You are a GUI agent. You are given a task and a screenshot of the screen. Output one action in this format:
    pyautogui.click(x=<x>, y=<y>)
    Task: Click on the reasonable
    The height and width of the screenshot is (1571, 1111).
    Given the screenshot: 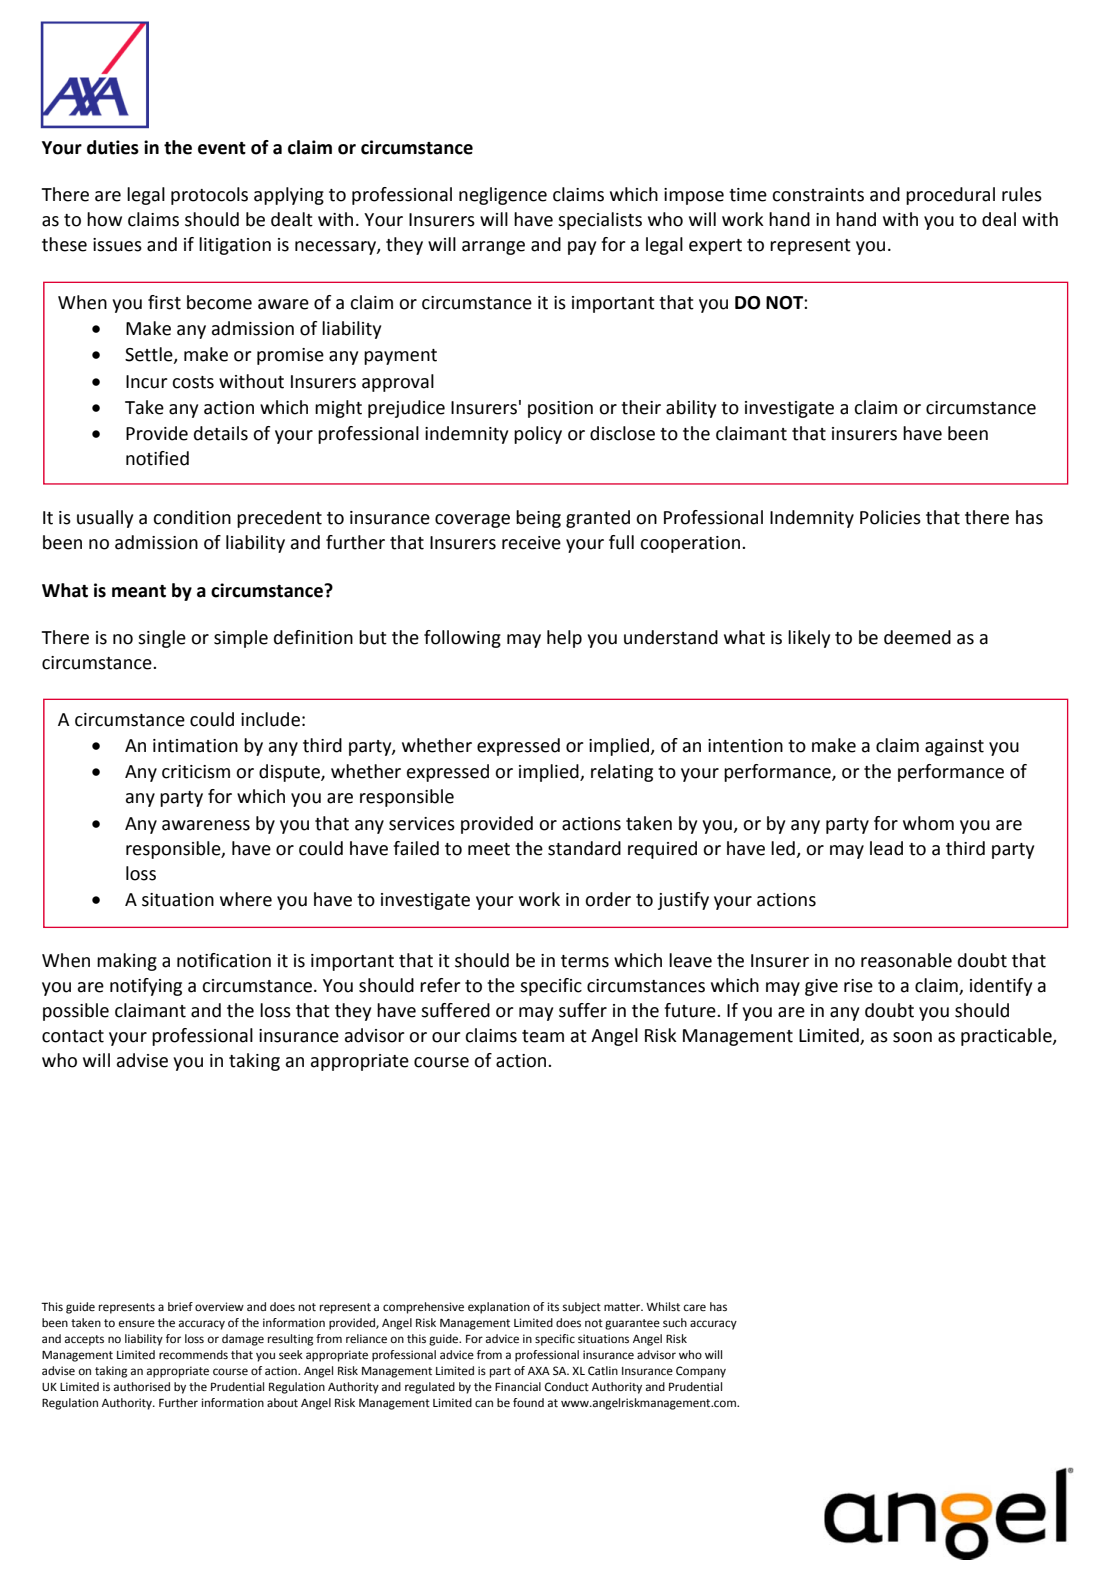 What is the action you would take?
    pyautogui.click(x=906, y=960)
